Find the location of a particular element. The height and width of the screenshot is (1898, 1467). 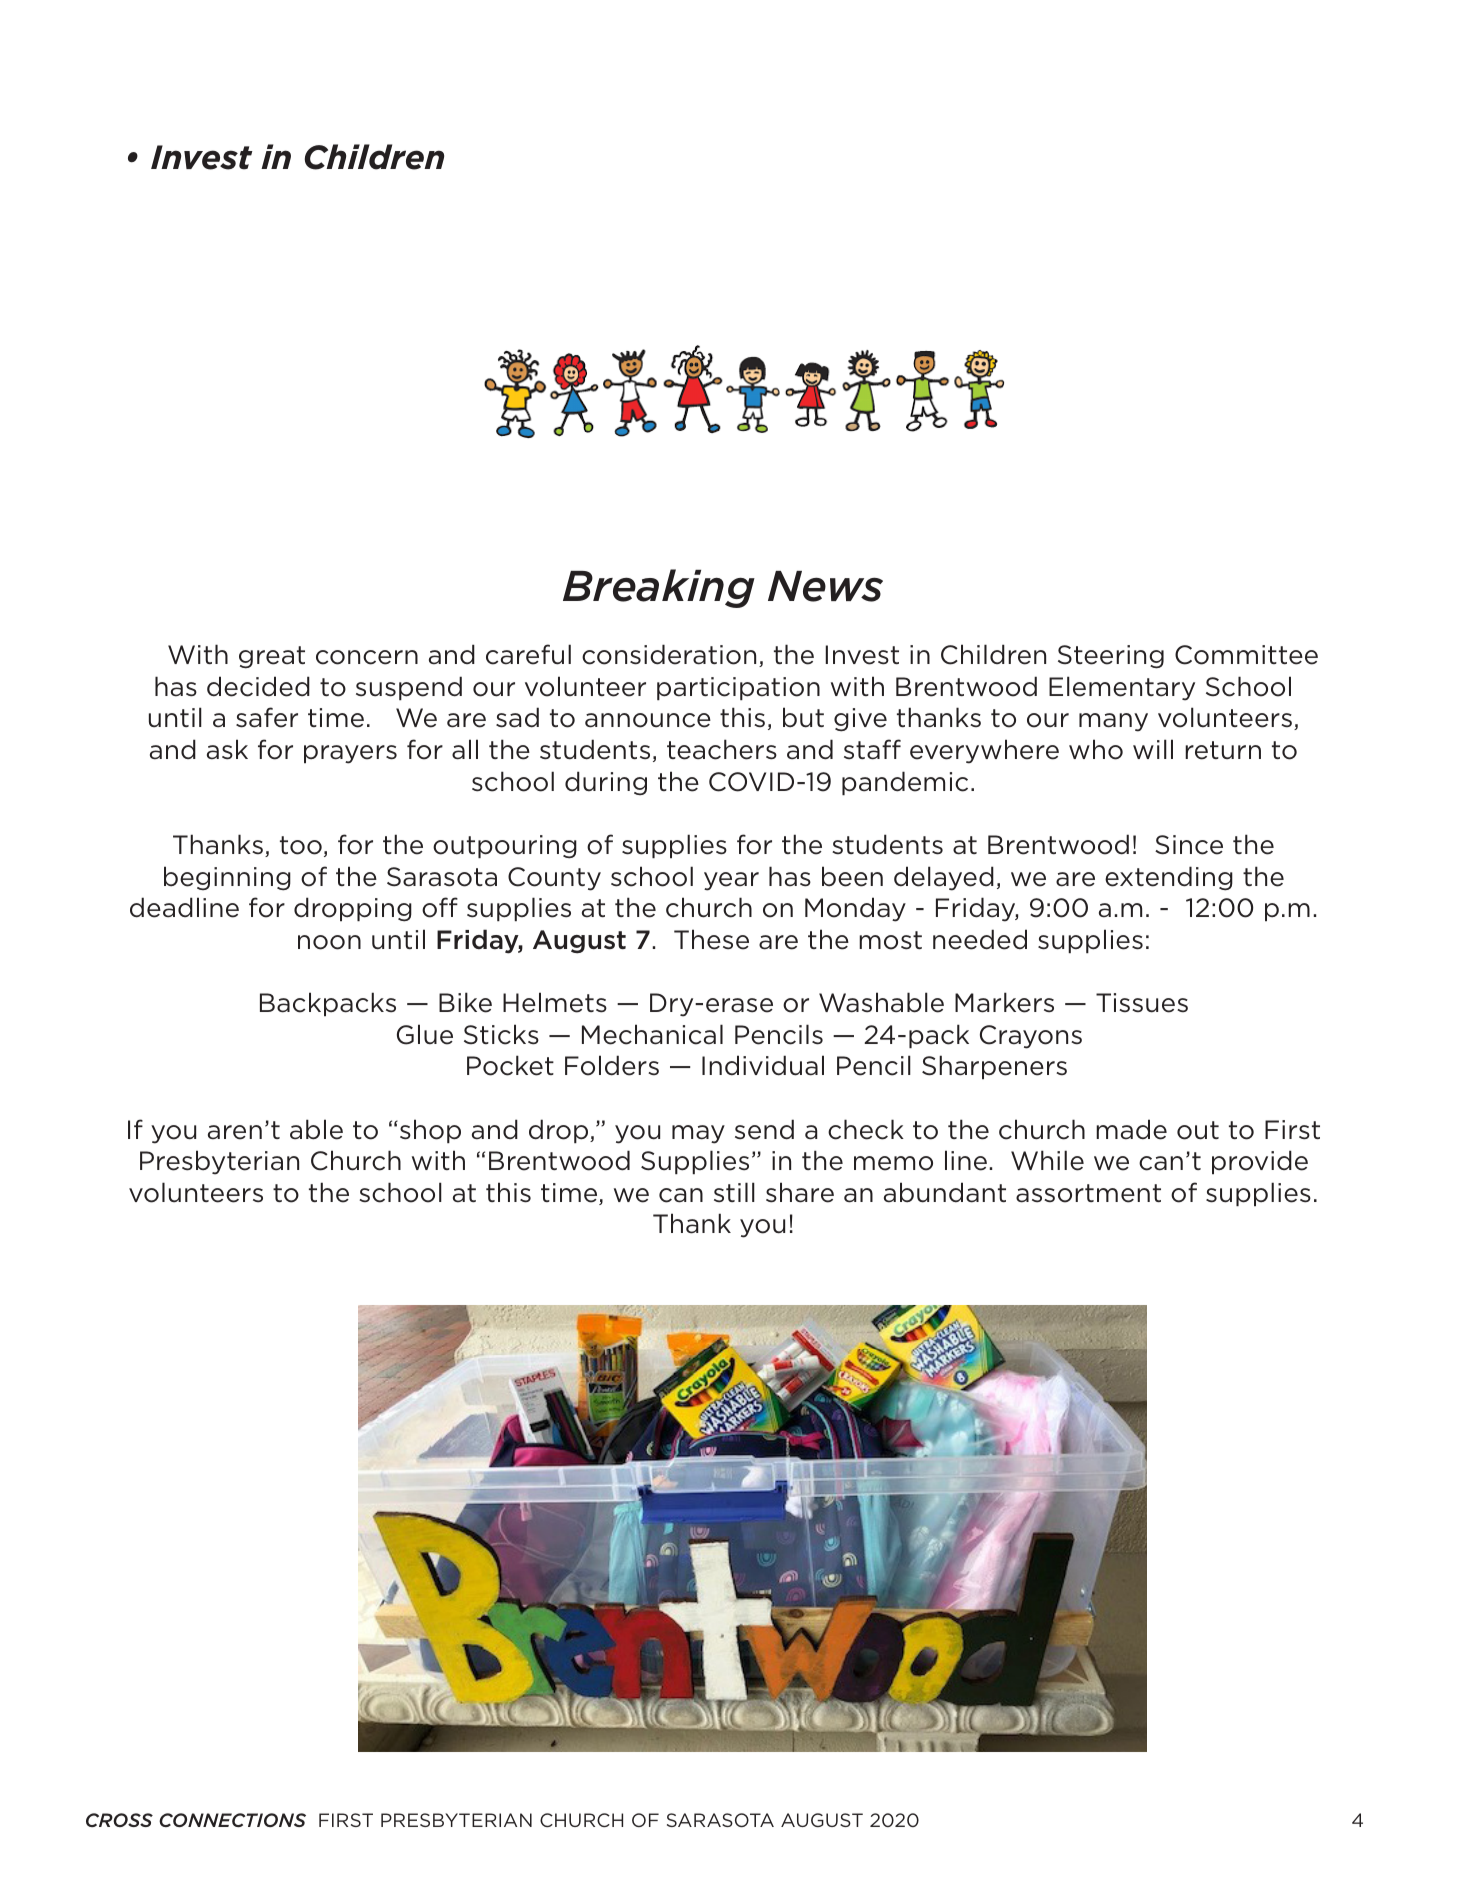

great is located at coordinates (272, 657).
